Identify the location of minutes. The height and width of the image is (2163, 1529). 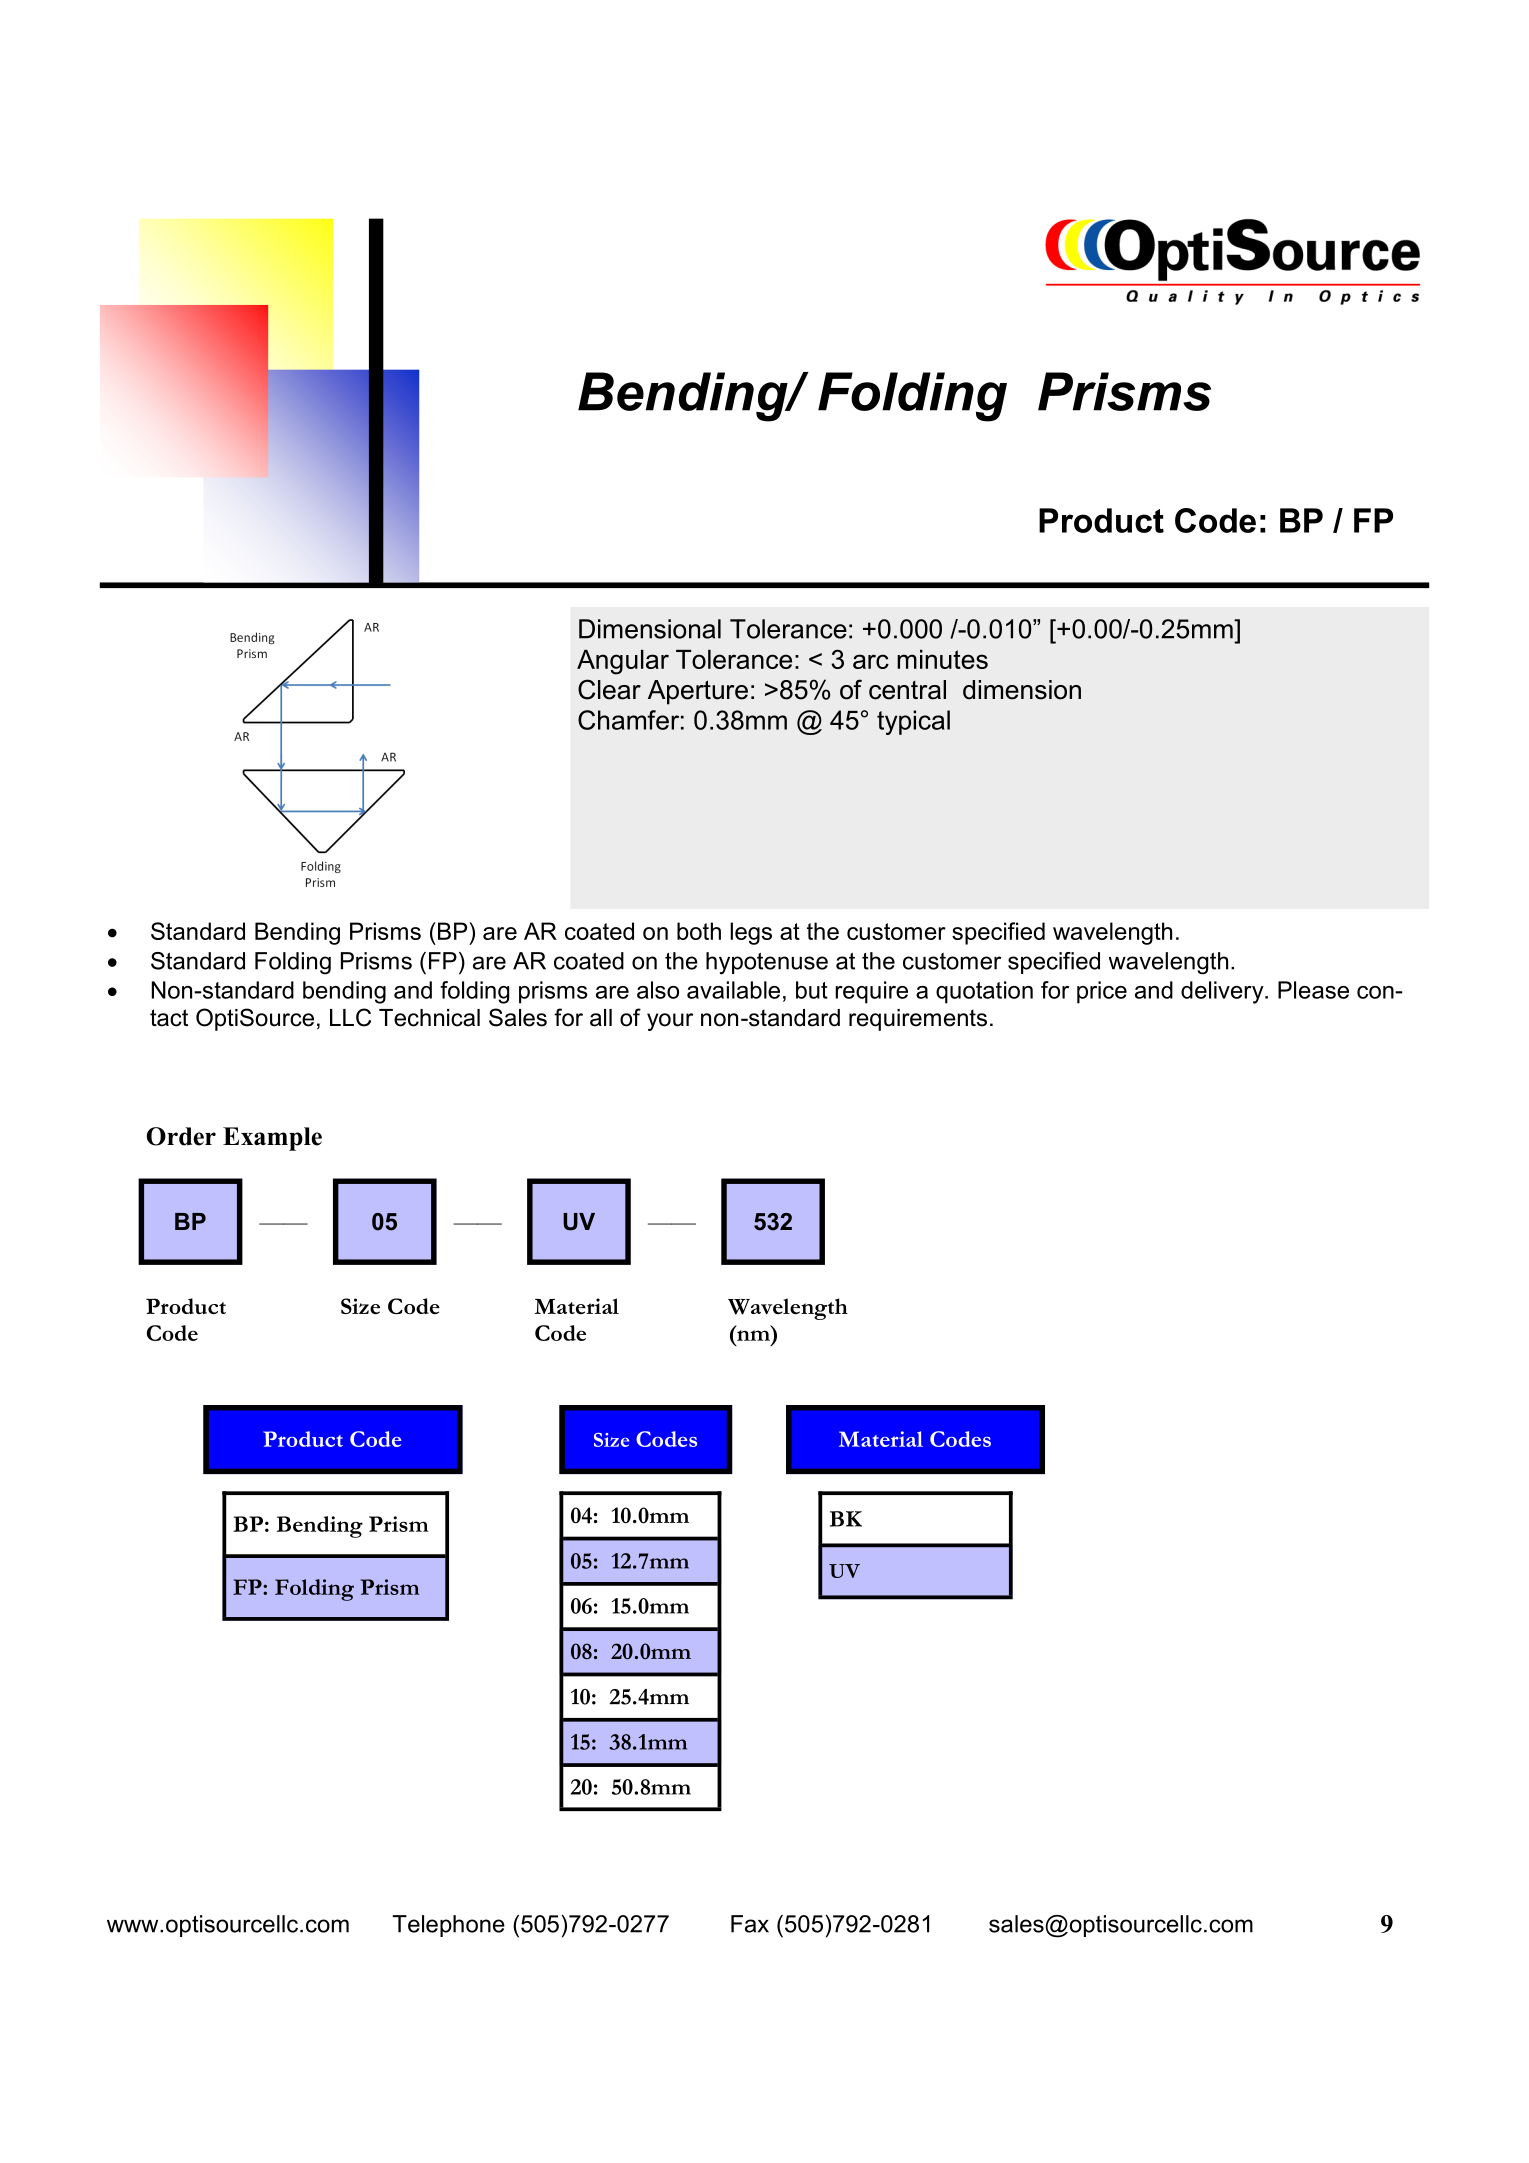
(942, 659).
